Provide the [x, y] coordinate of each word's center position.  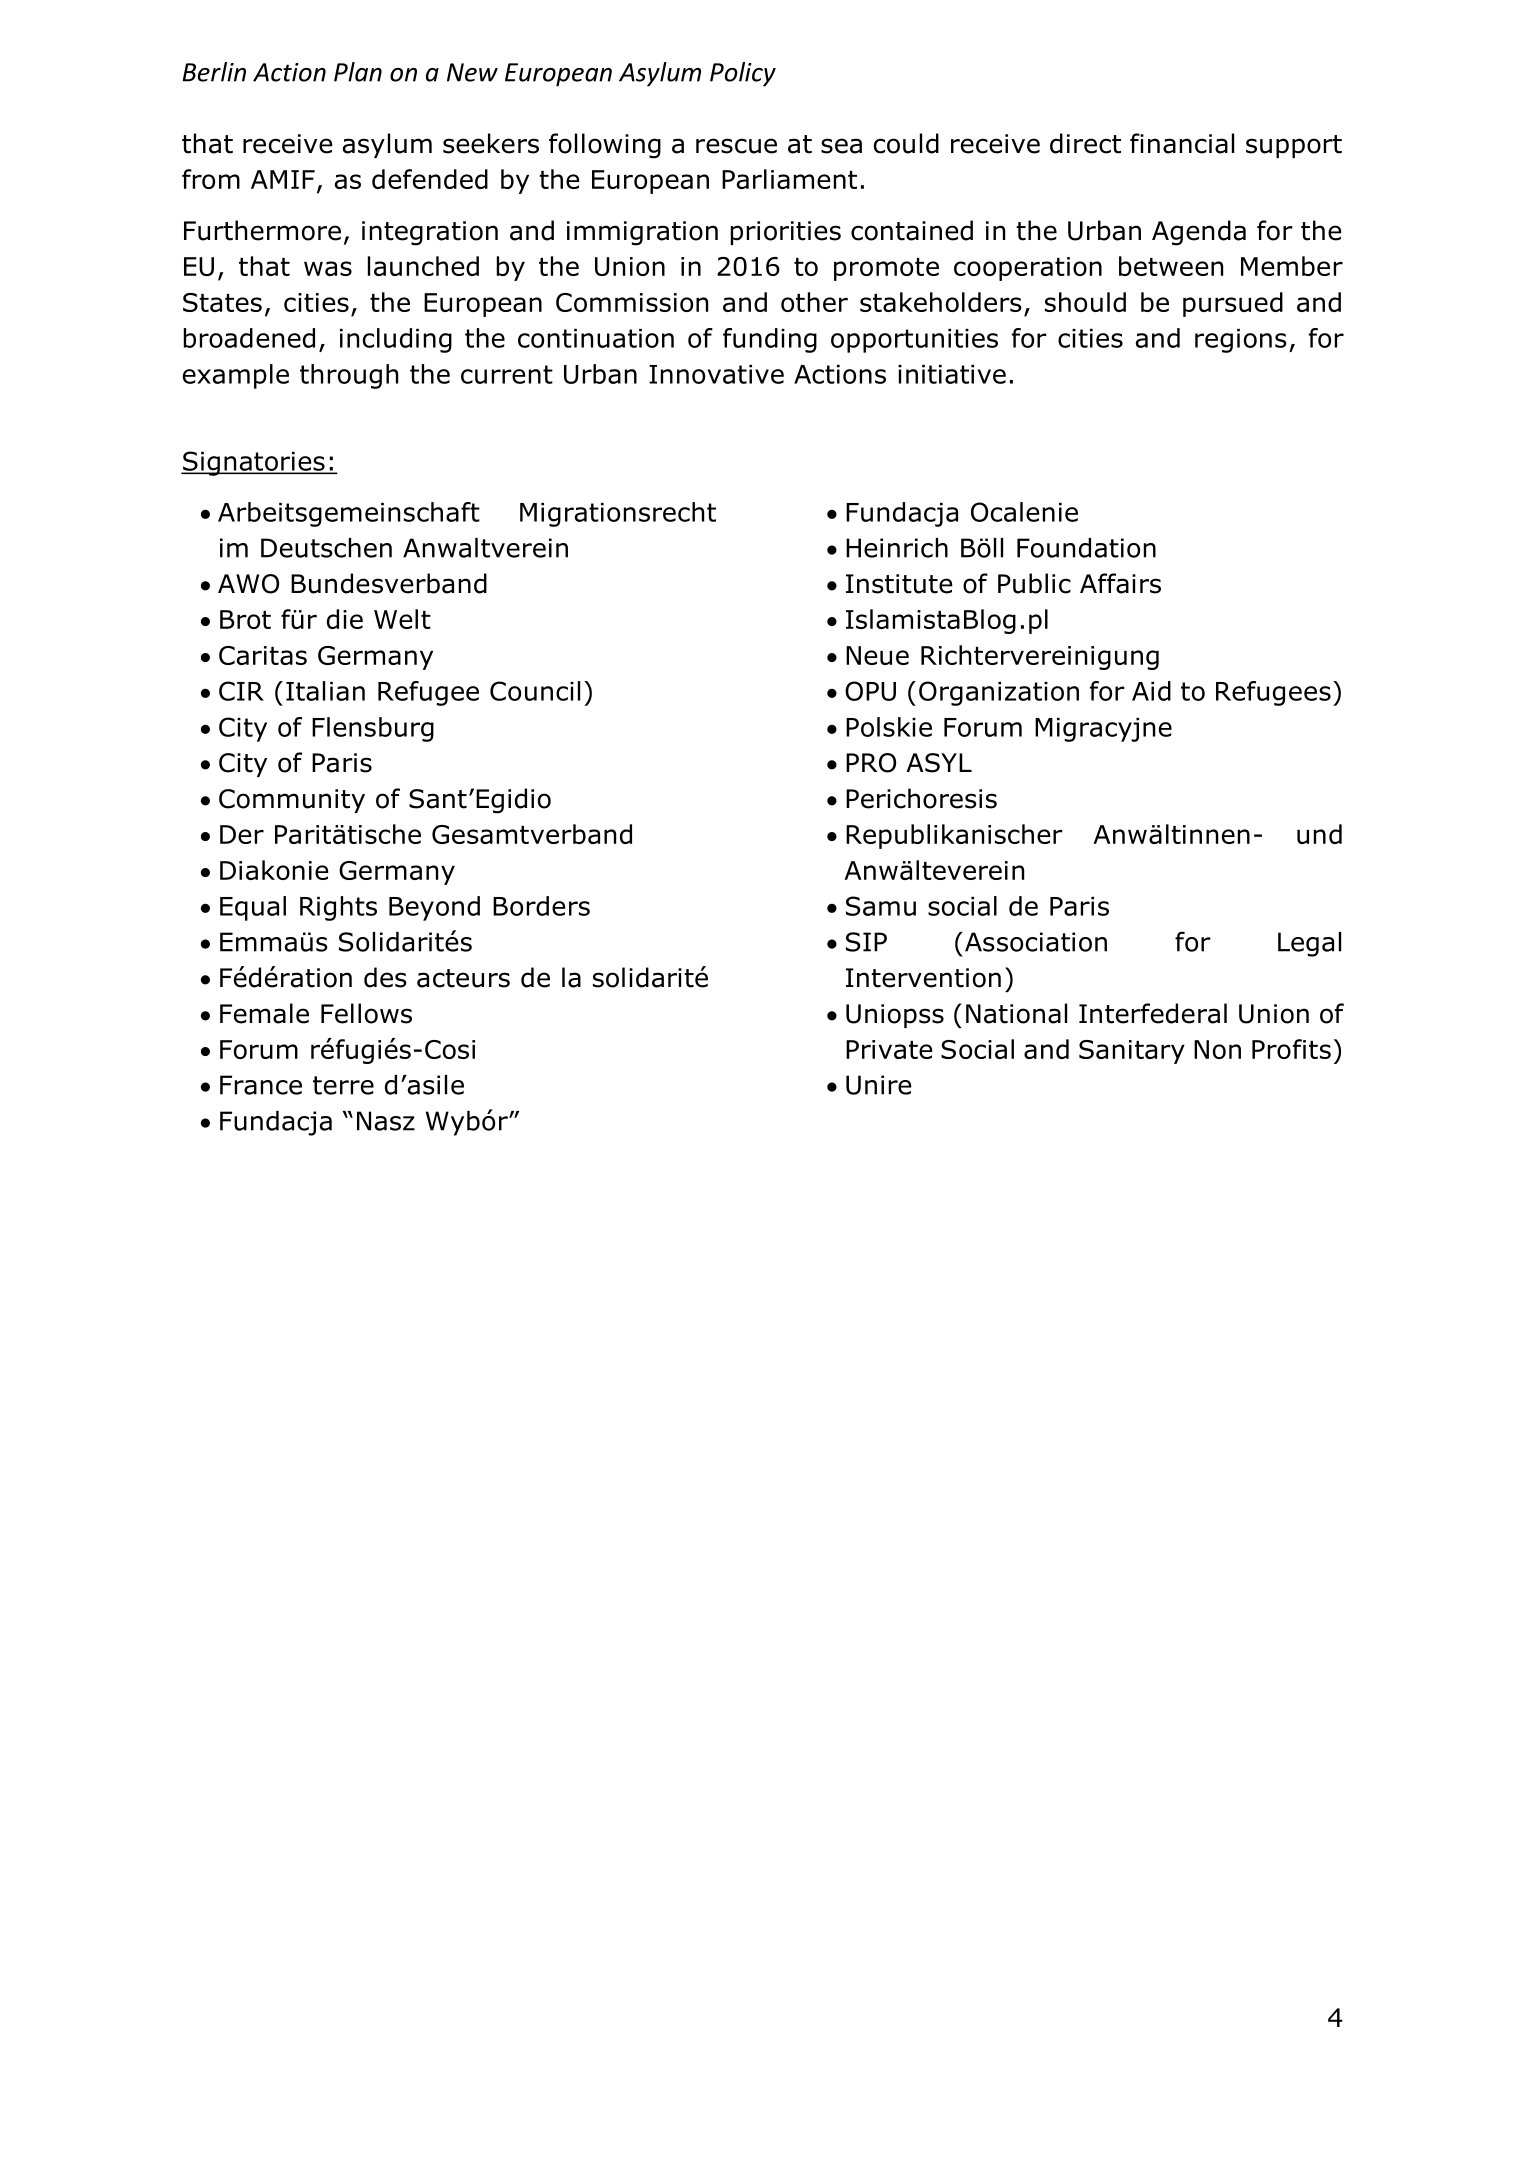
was [328, 268]
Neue [877, 655]
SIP [866, 942]
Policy [743, 74]
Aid [1151, 691]
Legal [1309, 944]
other [814, 302]
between [1171, 266]
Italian [325, 691]
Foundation [1086, 548]
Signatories [254, 463]
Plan [358, 72]
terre [343, 1085]
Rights [338, 908]
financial [1182, 143]
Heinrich [897, 548]
